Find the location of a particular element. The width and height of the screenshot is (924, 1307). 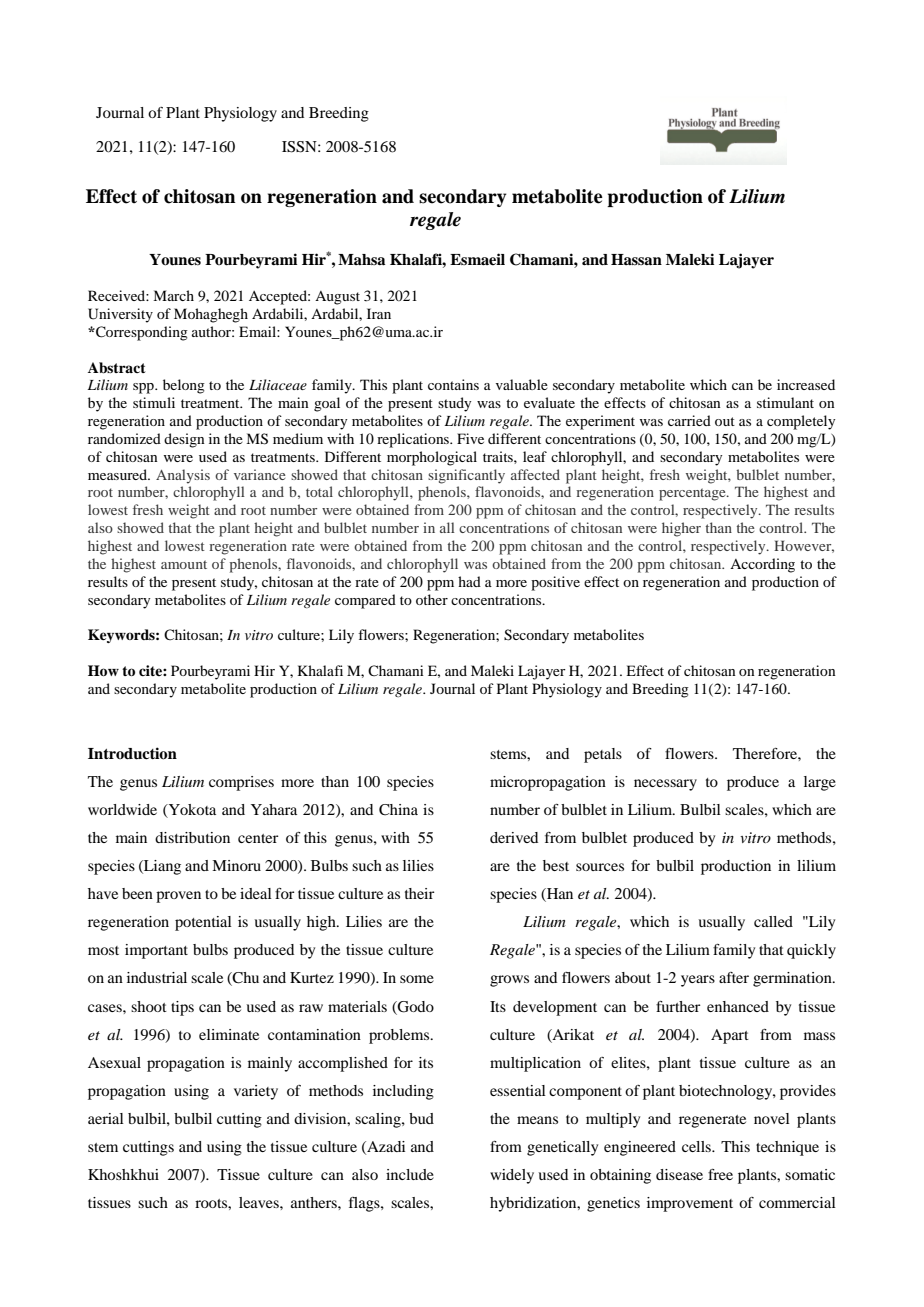

free is located at coordinates (720, 1174).
